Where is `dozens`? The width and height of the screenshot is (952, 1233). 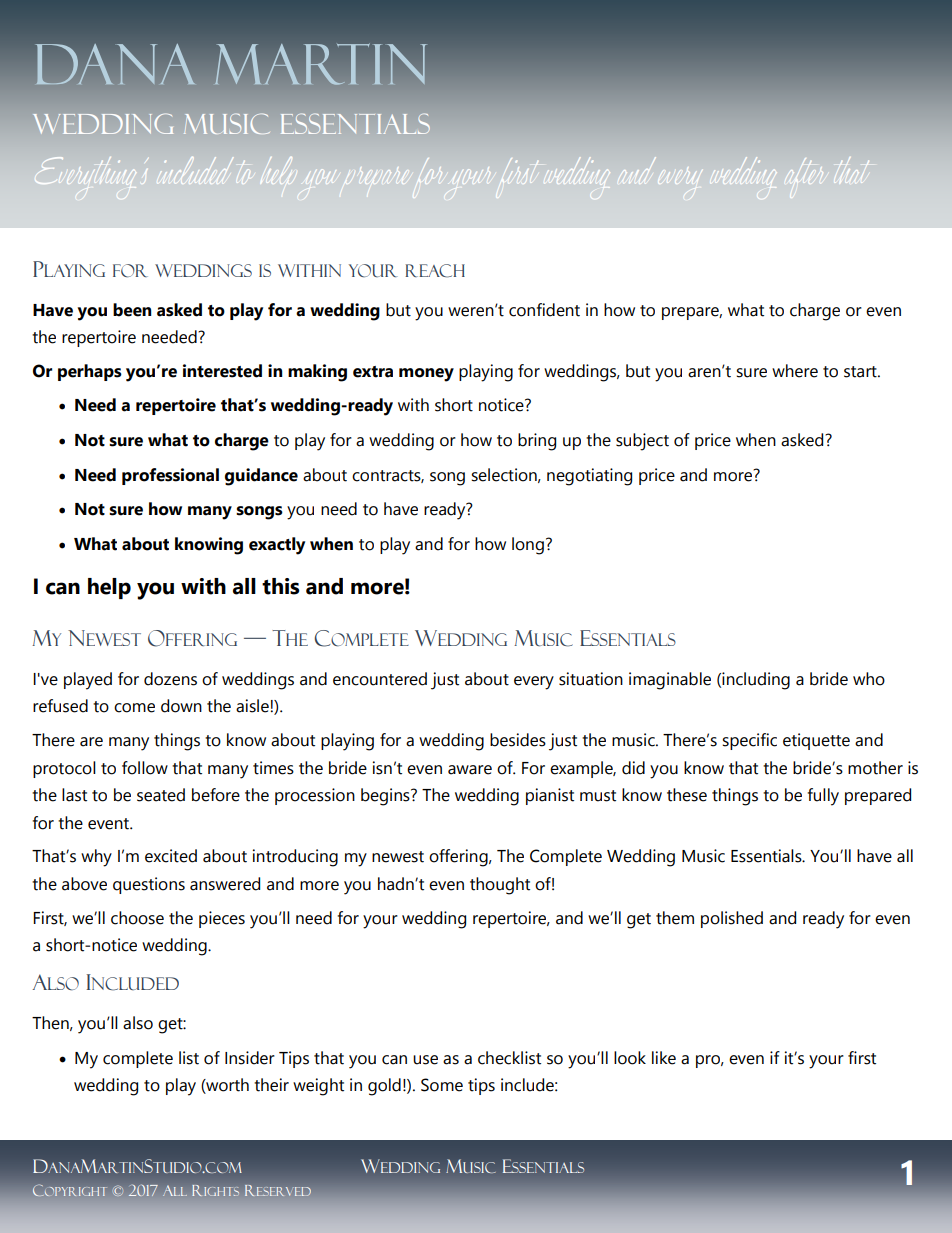 dozens is located at coordinates (170, 679).
